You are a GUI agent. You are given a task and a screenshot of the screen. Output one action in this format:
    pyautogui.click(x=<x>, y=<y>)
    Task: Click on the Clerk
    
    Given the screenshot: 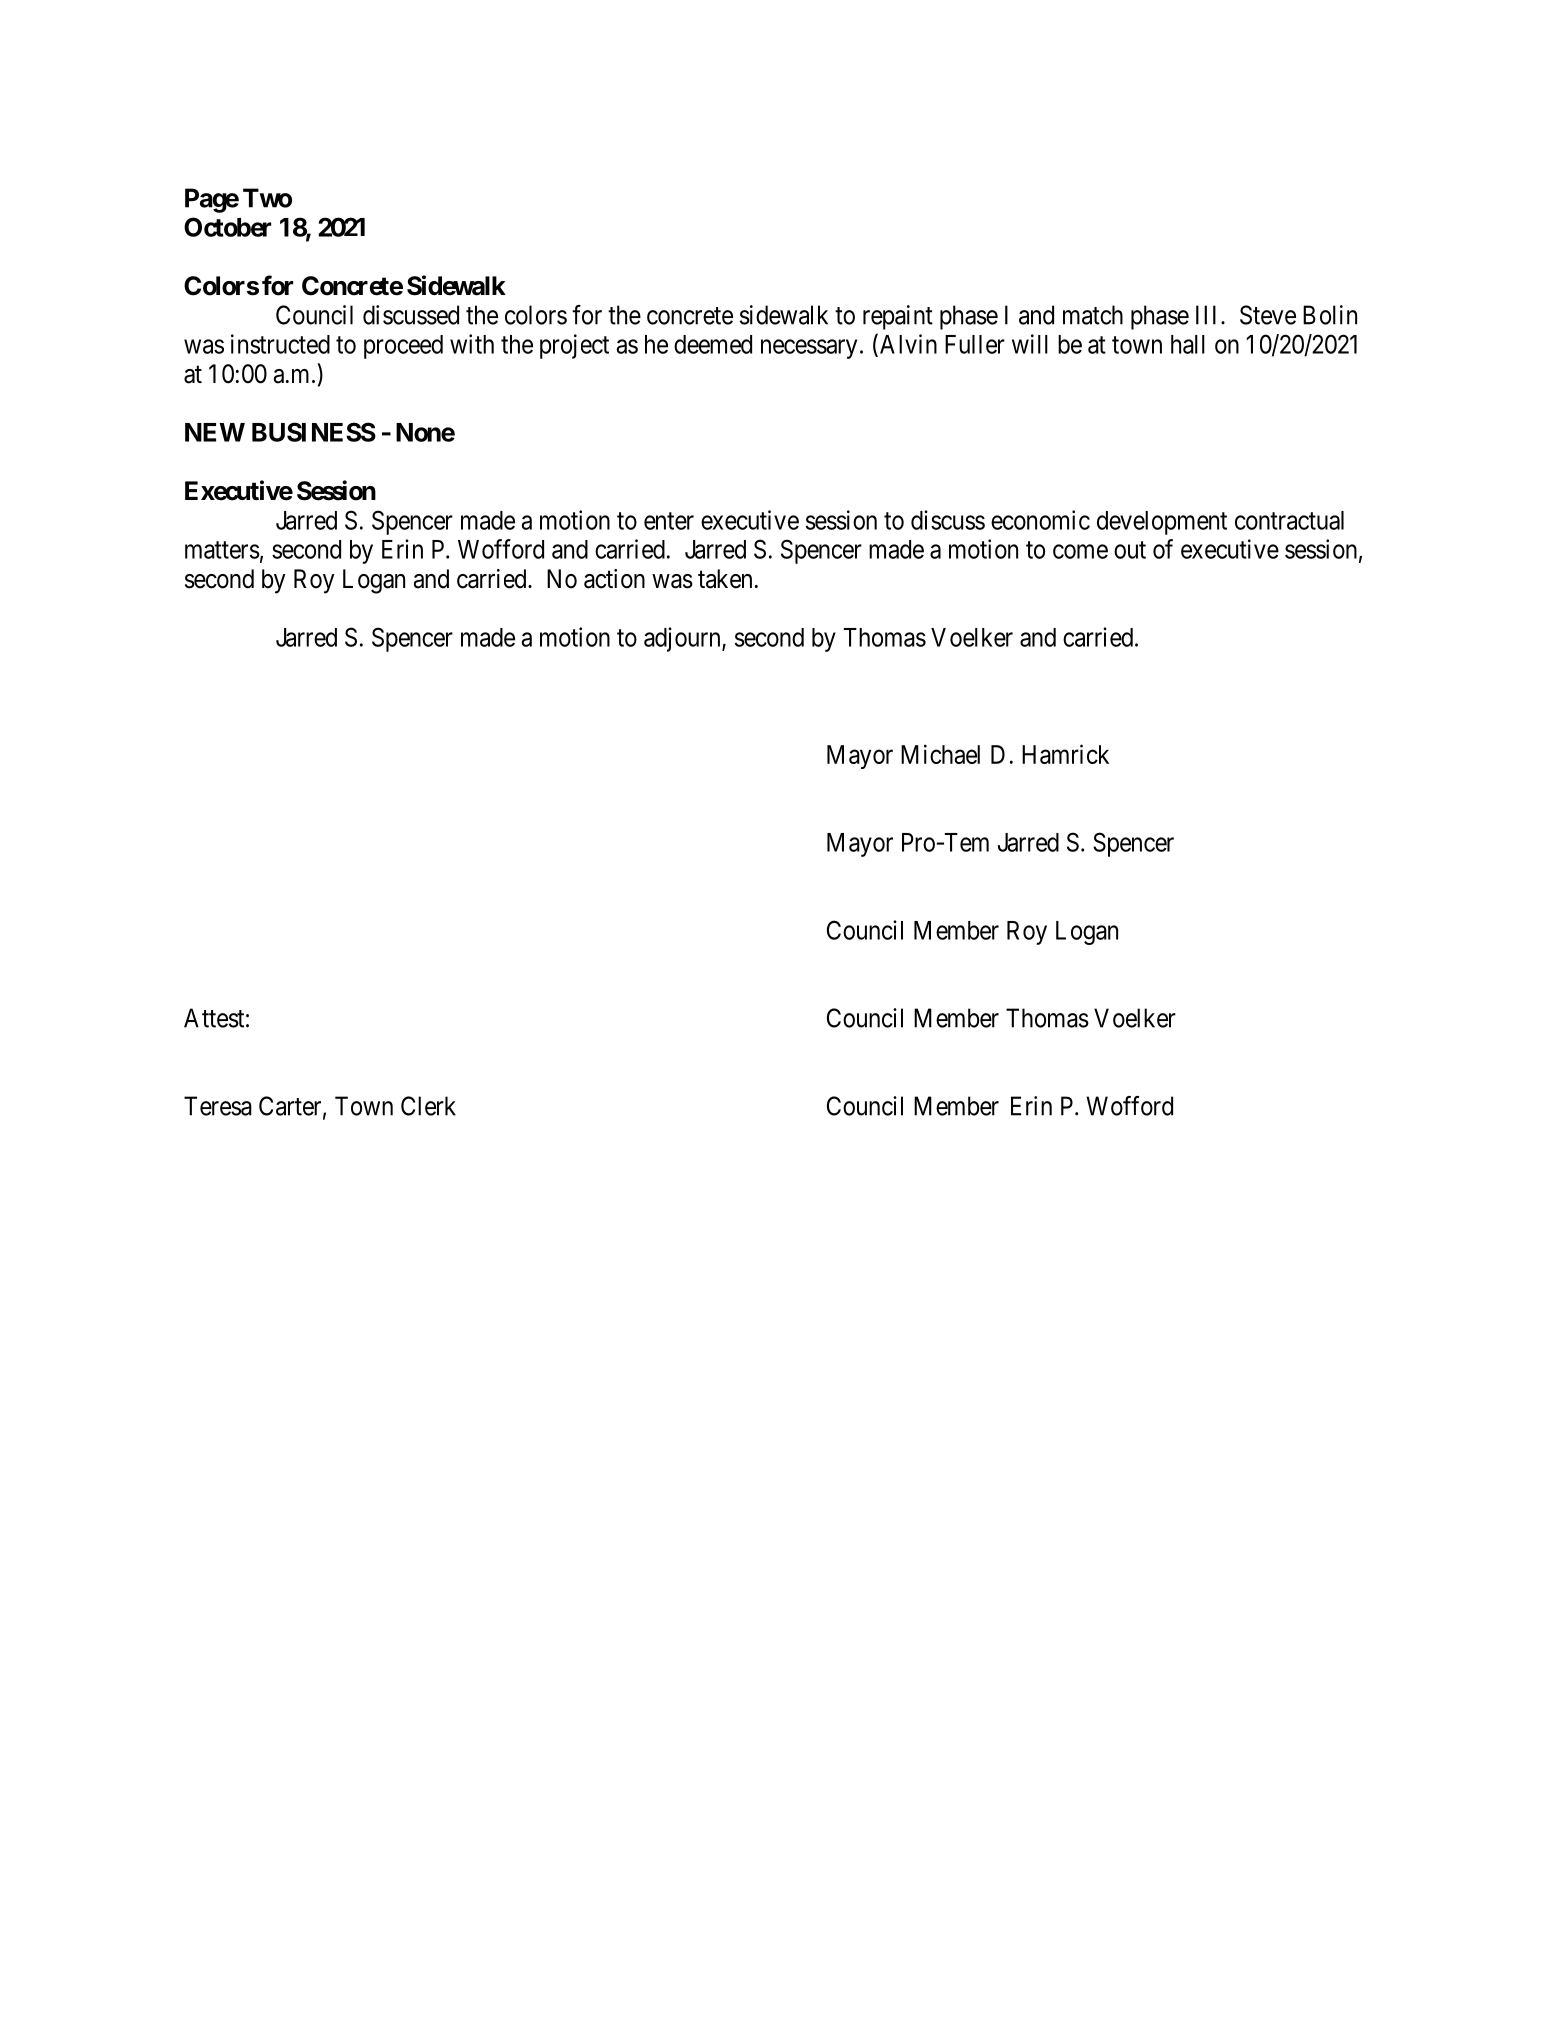 What is the action you would take?
    pyautogui.click(x=428, y=1106)
